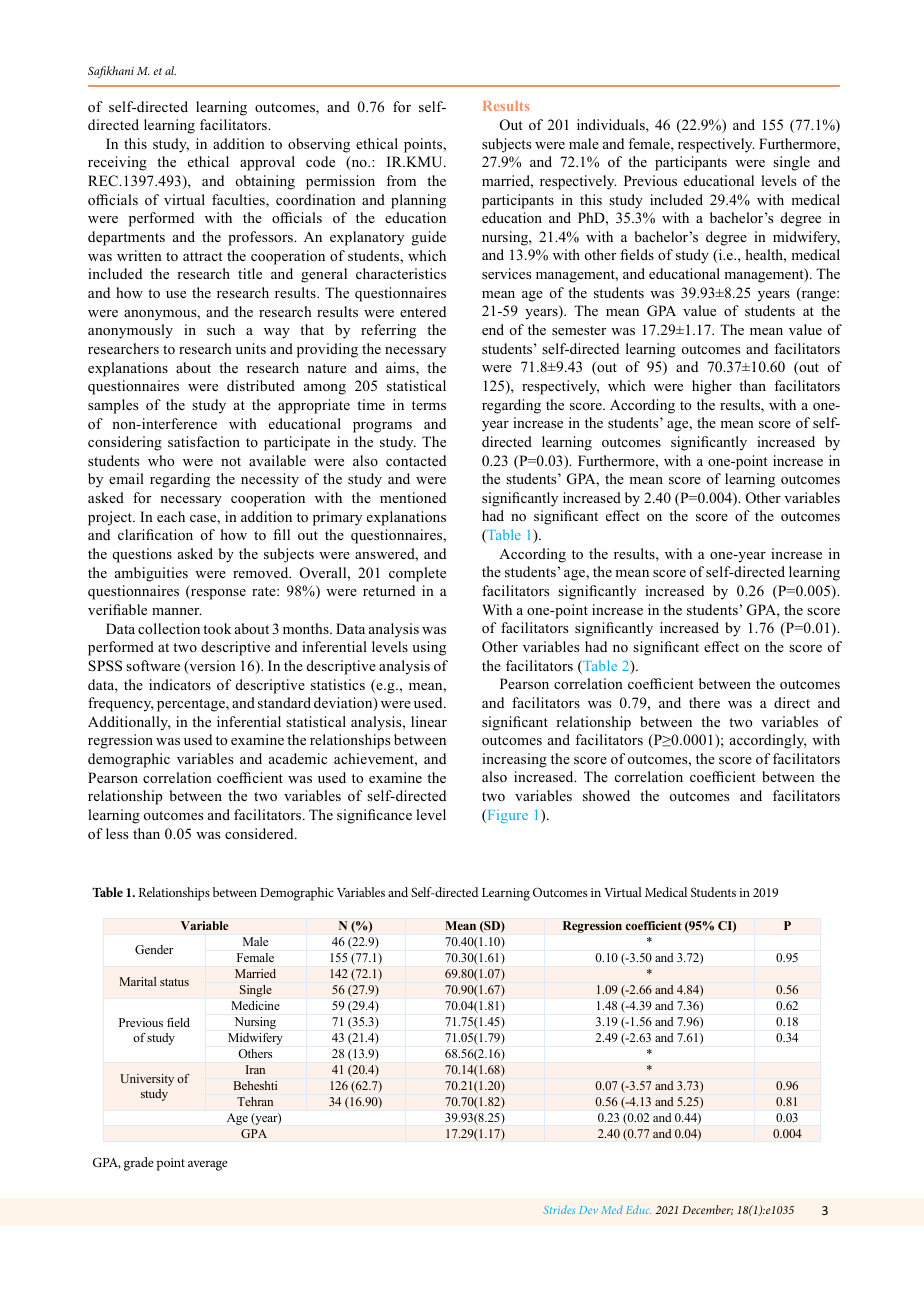 The image size is (924, 1308). I want to click on there, so click(704, 702).
